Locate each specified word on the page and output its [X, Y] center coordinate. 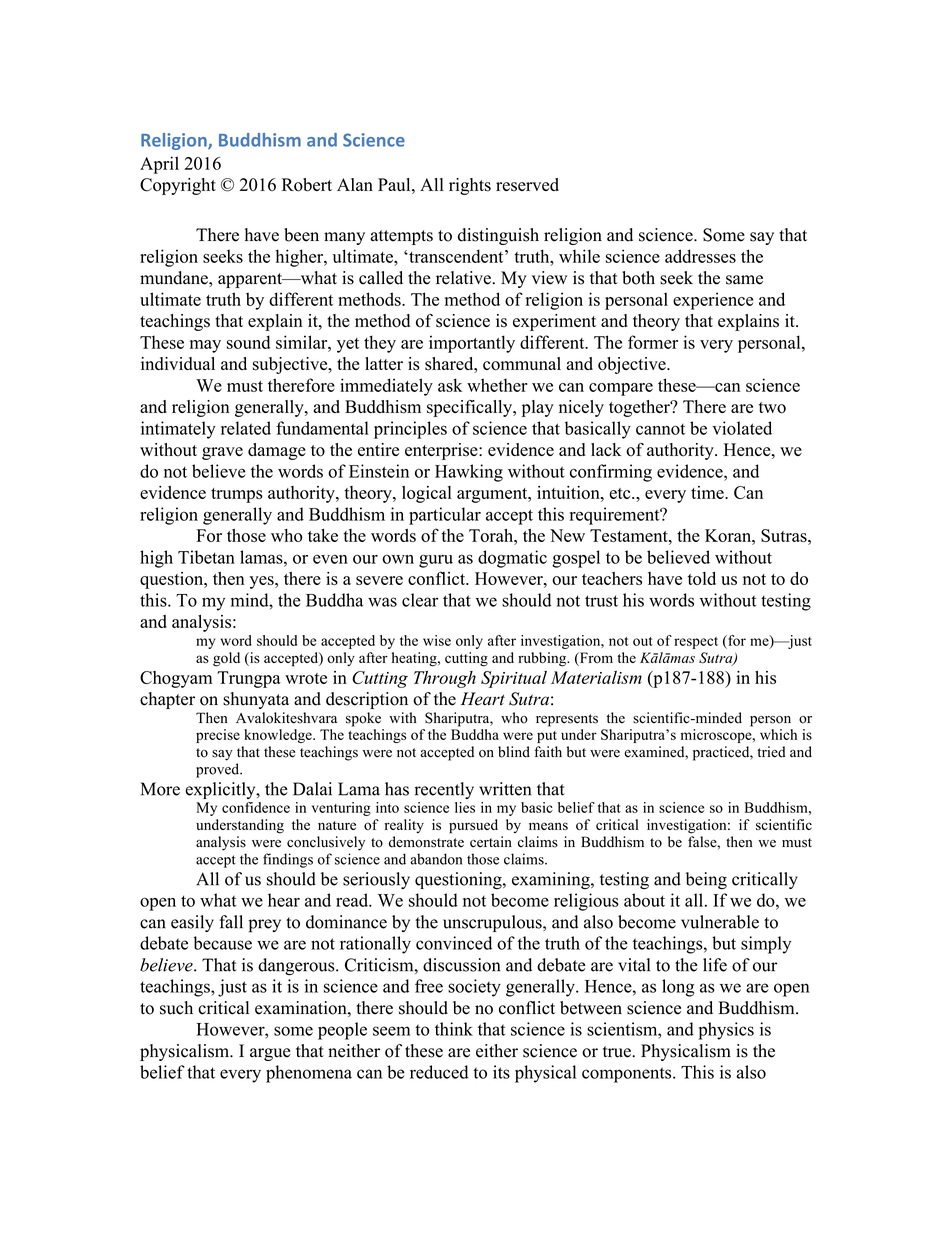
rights [470, 186]
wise [437, 640]
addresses [700, 256]
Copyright [178, 186]
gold [226, 659]
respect [696, 643]
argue [270, 1054]
